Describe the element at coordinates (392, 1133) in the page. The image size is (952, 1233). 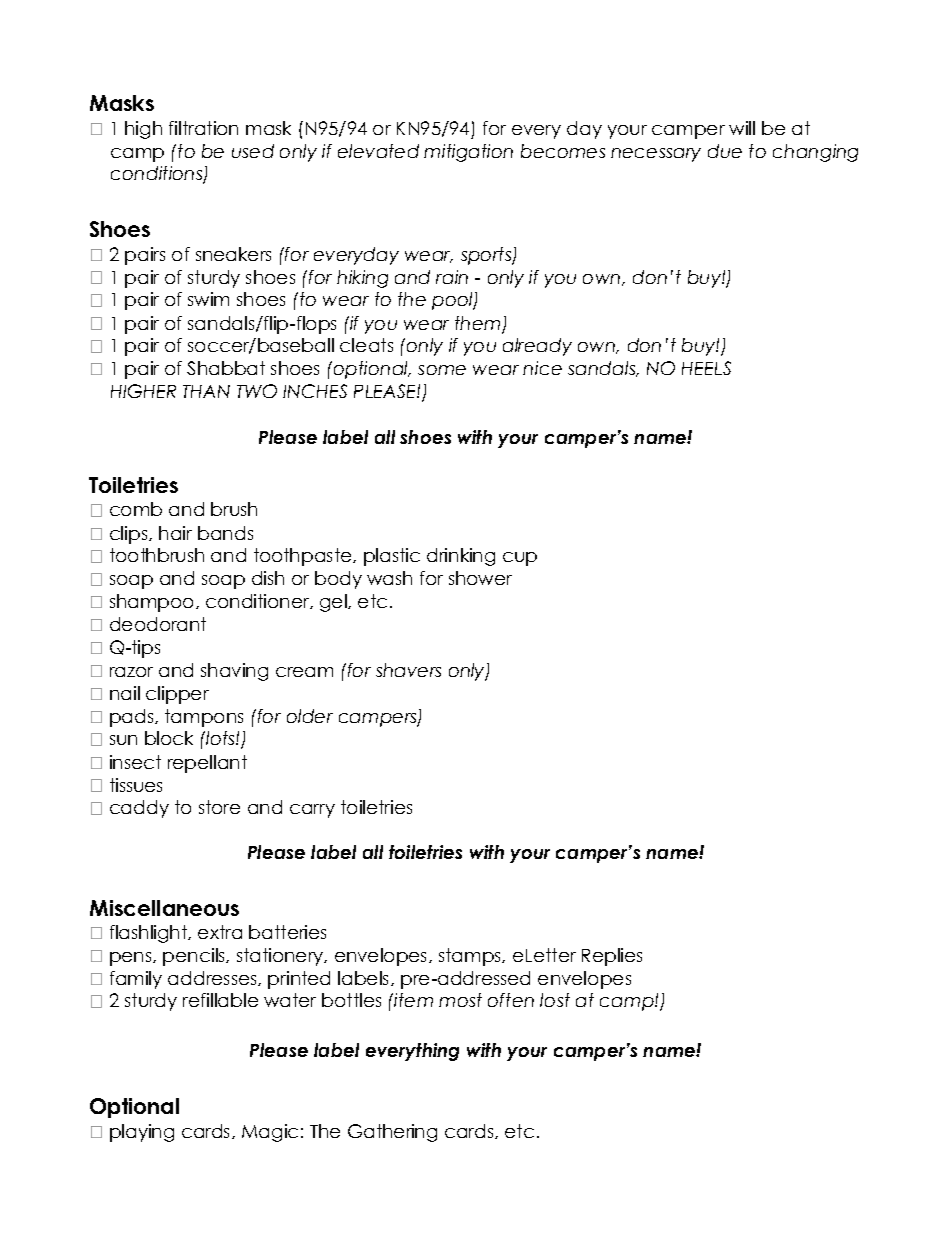
I see `Gathering` at that location.
